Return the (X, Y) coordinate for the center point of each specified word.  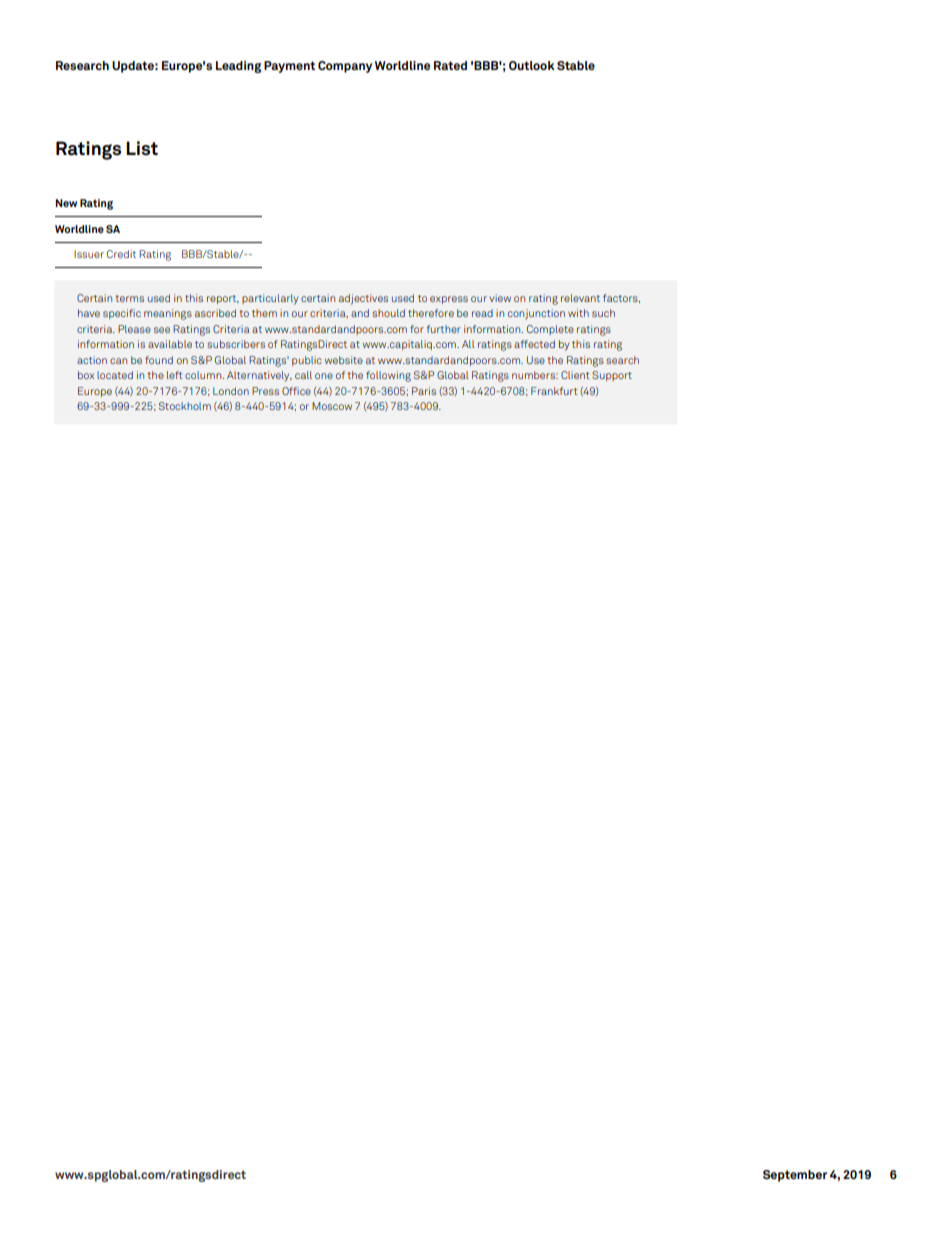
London (231, 391)
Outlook (532, 65)
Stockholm (185, 406)
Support (612, 376)
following (388, 376)
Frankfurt (554, 391)
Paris (424, 391)
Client (575, 375)
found (159, 360)
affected (534, 344)
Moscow (332, 406)
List (142, 148)
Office (296, 391)
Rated (450, 65)
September (795, 1176)
